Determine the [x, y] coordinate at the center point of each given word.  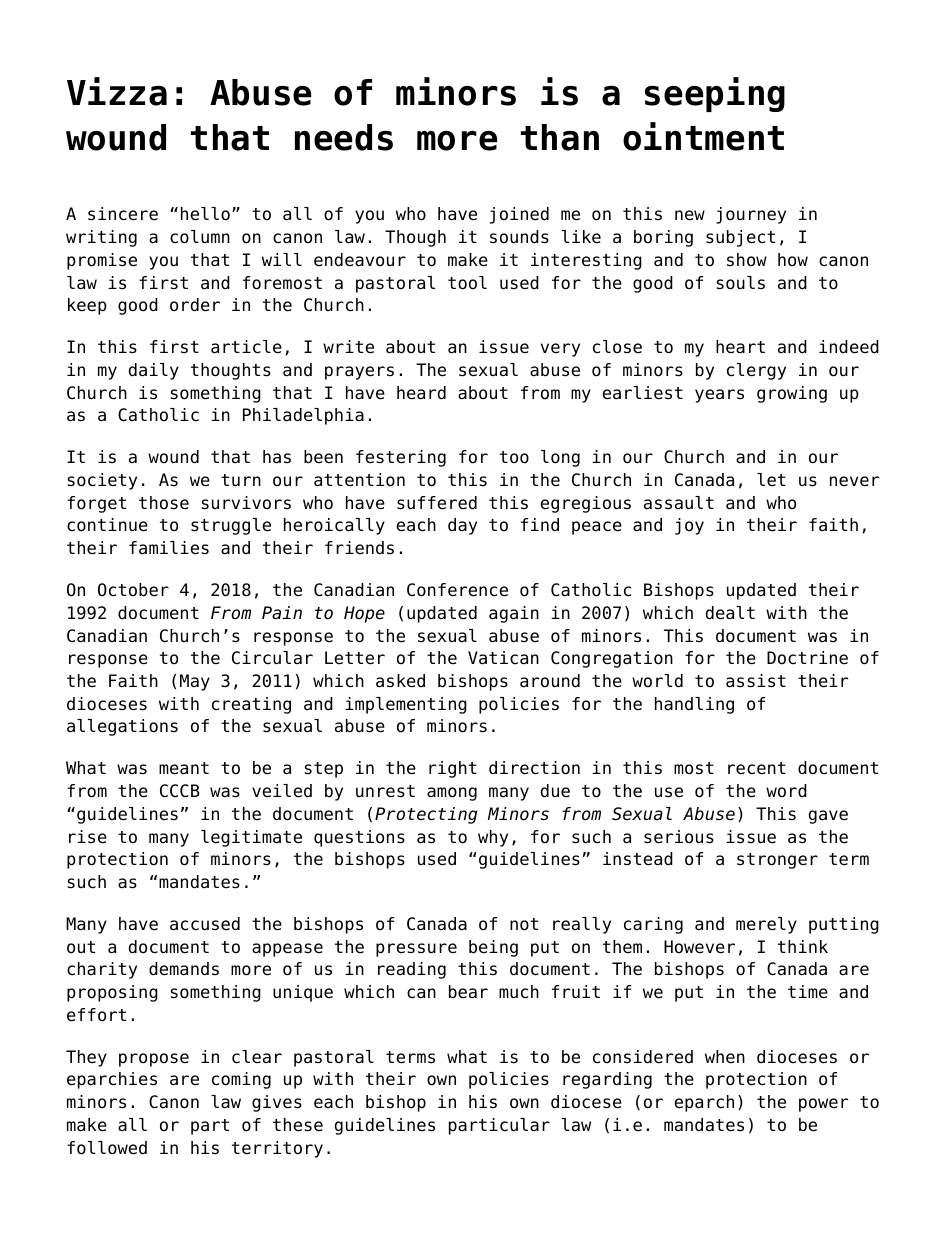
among [452, 794]
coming [241, 1080]
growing [792, 394]
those [164, 503]
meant [184, 768]
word [786, 791]
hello [205, 214]
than [560, 137]
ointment [703, 136]
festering [401, 458]
